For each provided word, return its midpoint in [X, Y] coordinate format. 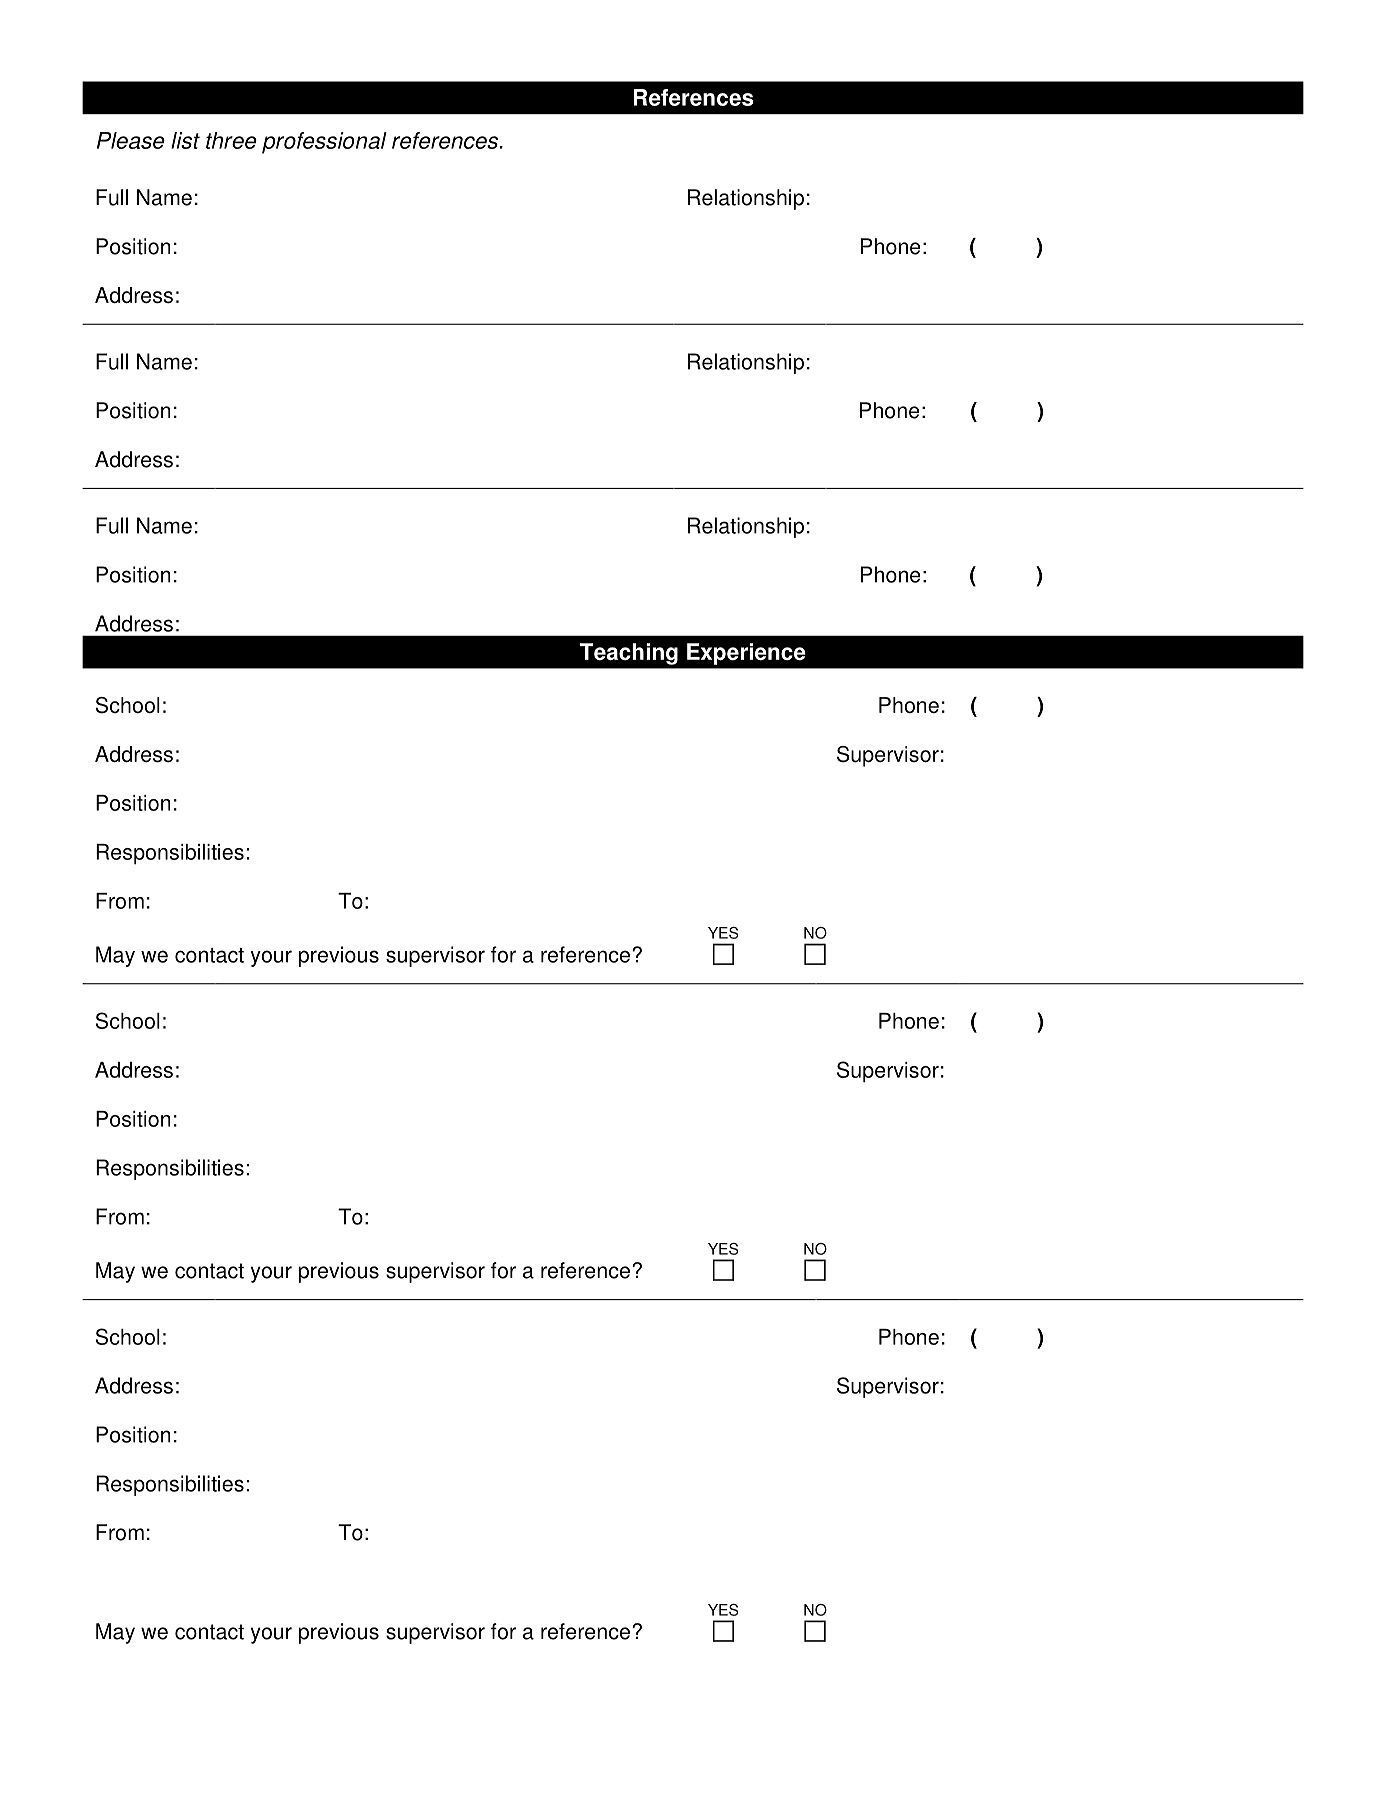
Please [131, 140]
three [231, 140]
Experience [746, 654]
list [185, 140]
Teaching [629, 654]
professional [324, 143]
